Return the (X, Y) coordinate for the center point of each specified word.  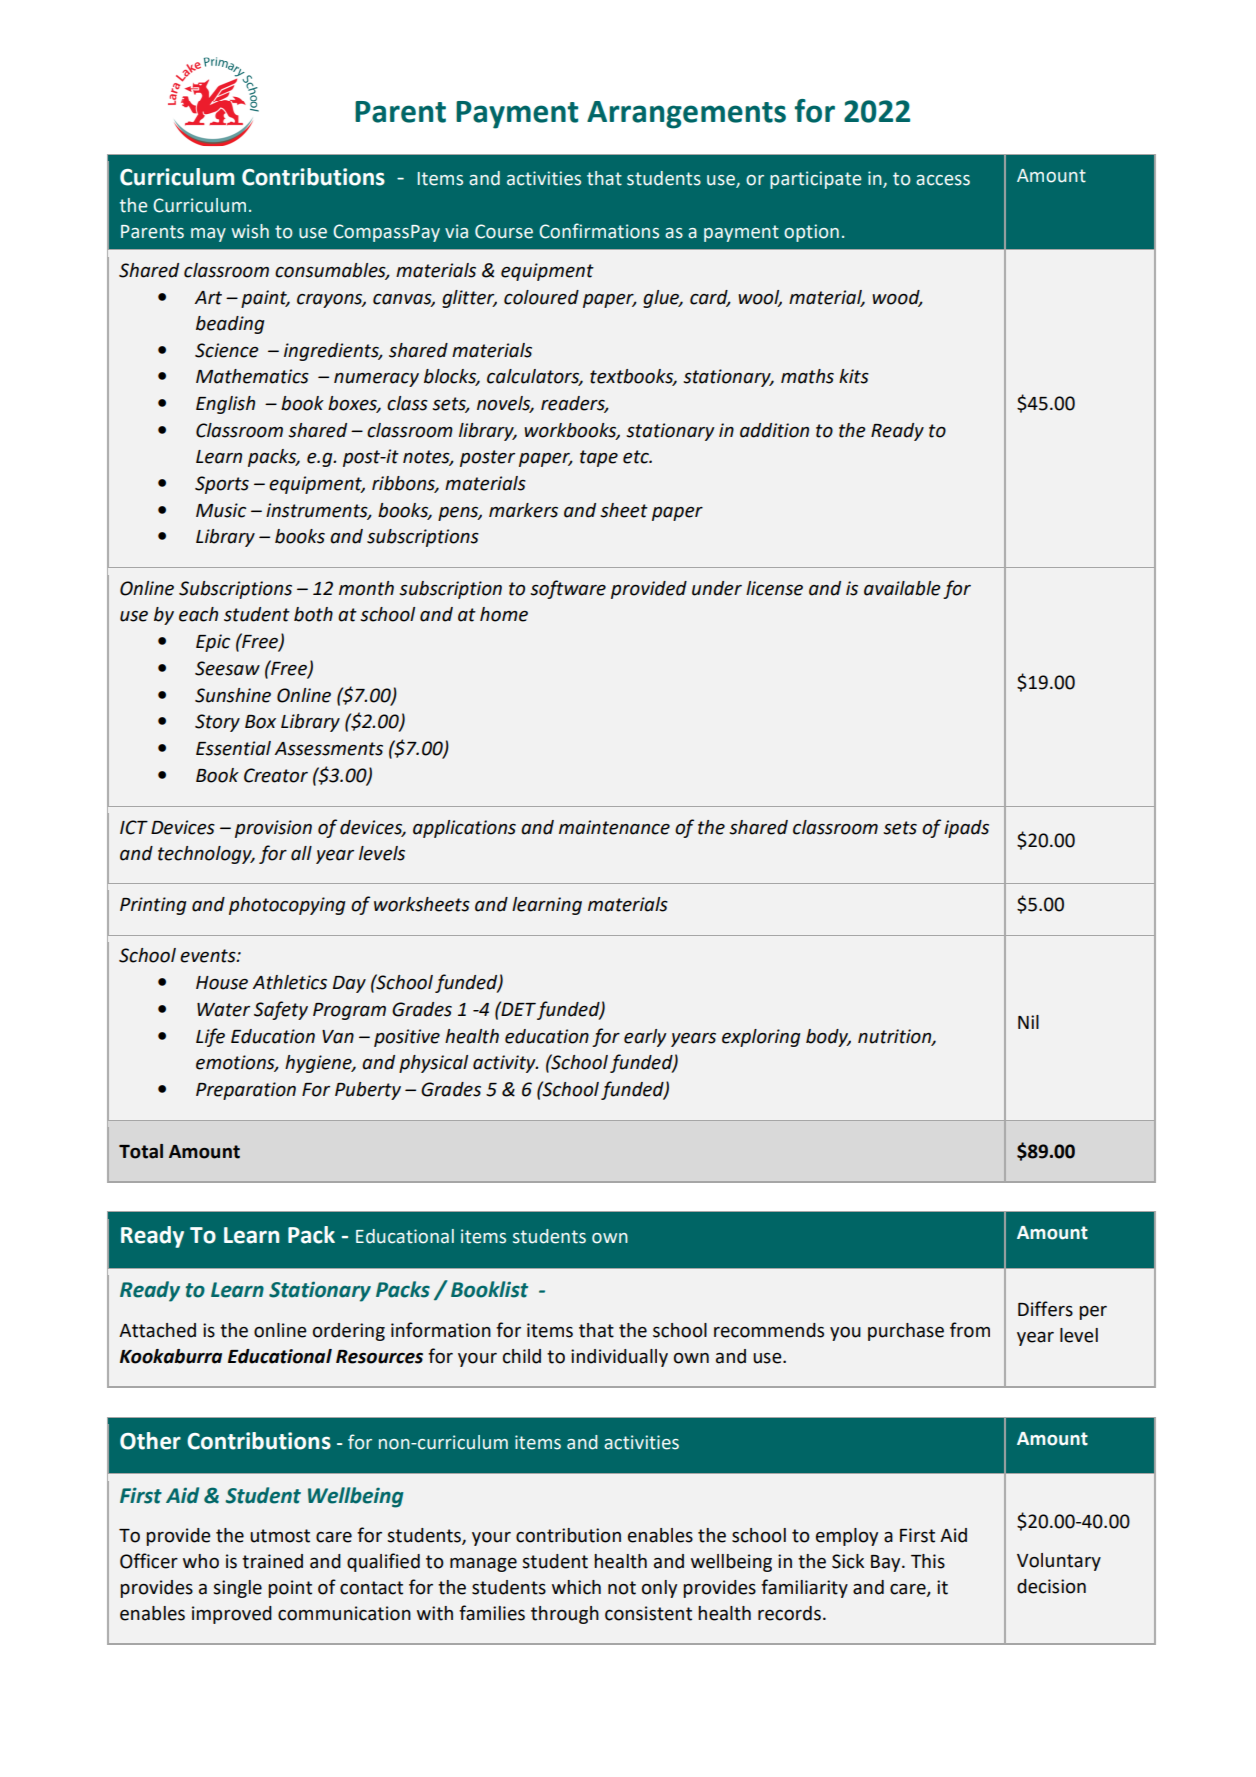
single (237, 1589)
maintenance (614, 827)
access (943, 180)
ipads (966, 829)
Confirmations (599, 231)
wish (250, 231)
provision (273, 829)
